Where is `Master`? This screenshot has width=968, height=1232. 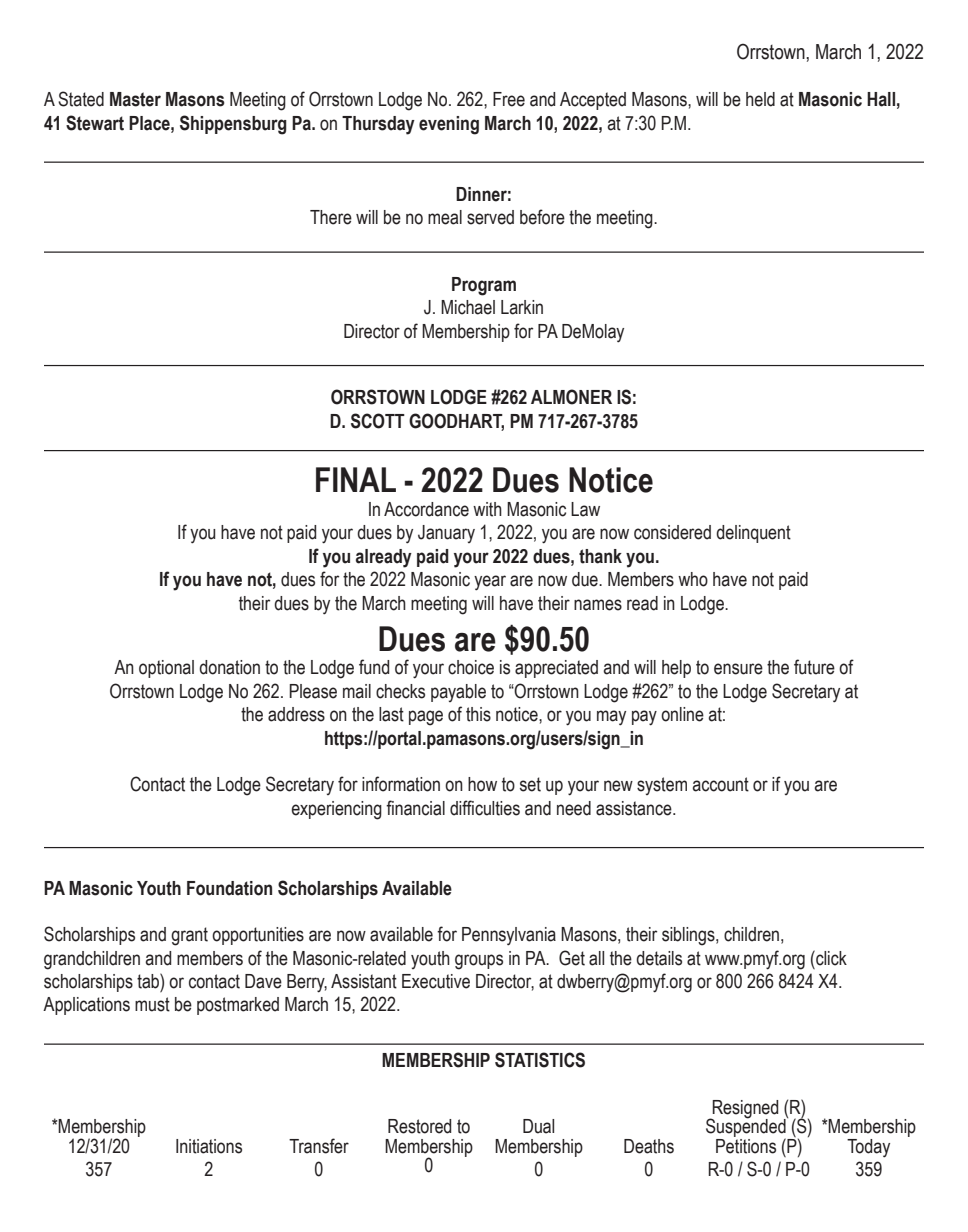
Master is located at coordinates (135, 99).
